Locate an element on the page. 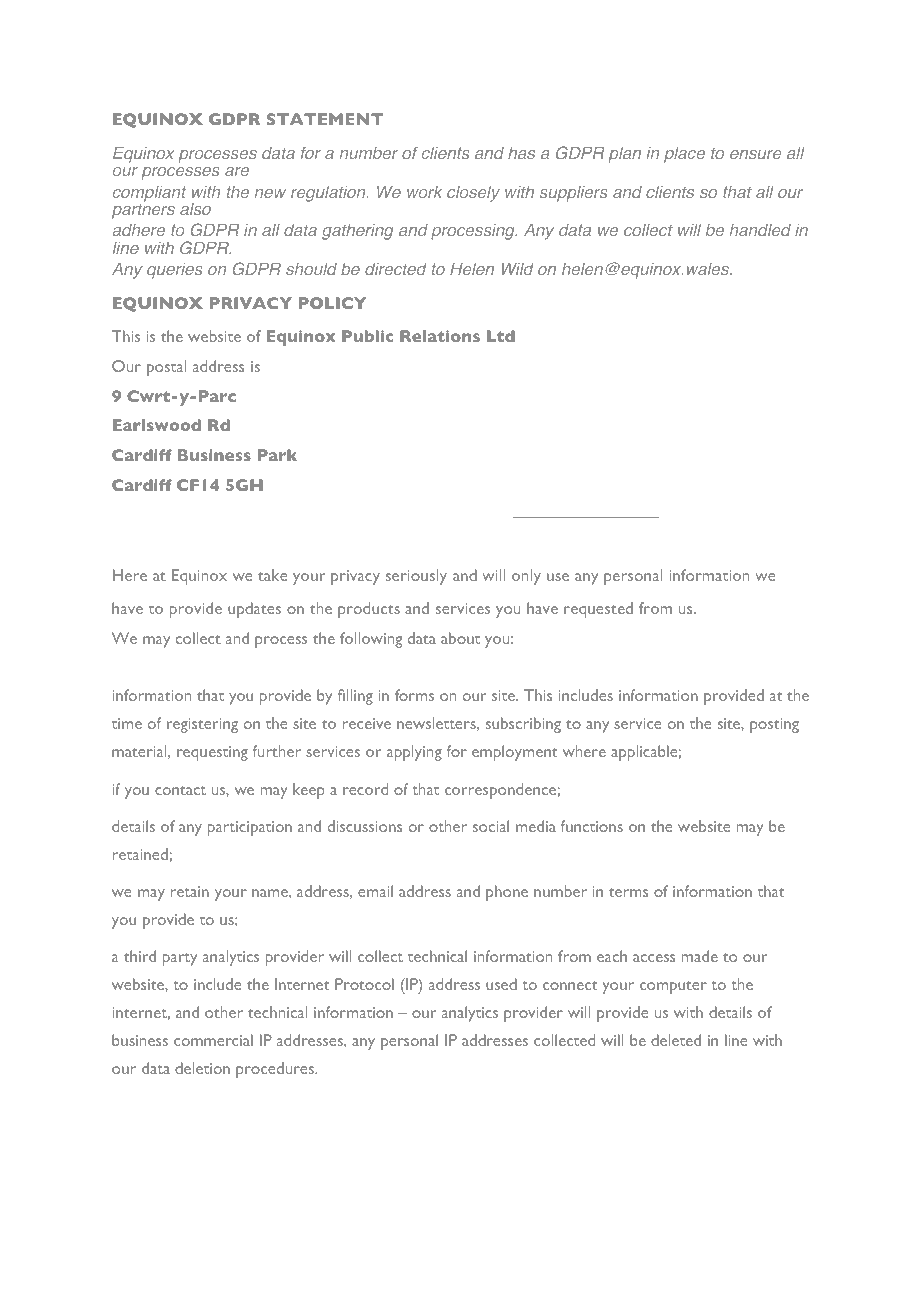 This page has height=1307, width=924. are is located at coordinates (237, 171).
